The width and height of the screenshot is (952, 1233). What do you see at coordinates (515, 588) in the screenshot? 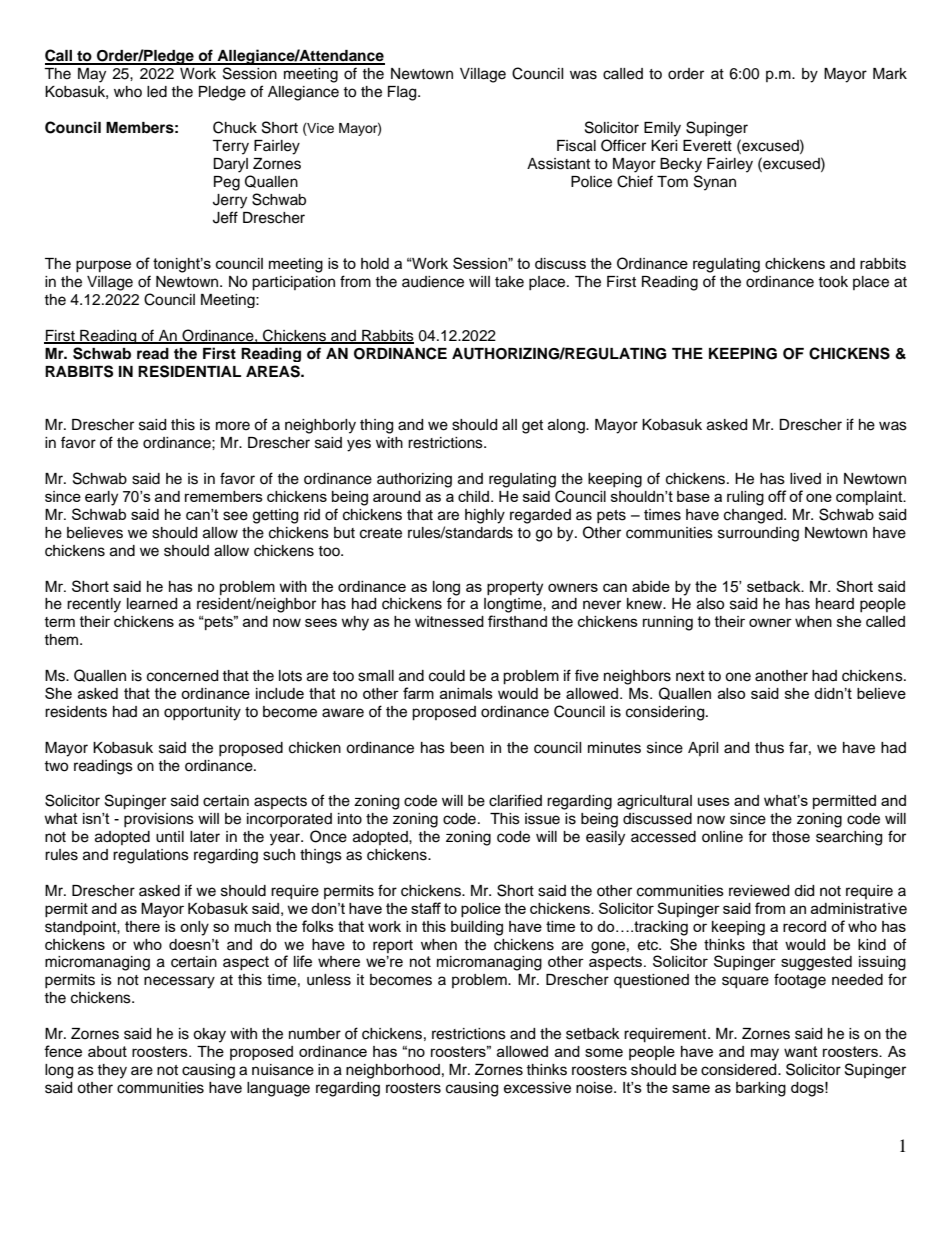
I see `property` at bounding box center [515, 588].
